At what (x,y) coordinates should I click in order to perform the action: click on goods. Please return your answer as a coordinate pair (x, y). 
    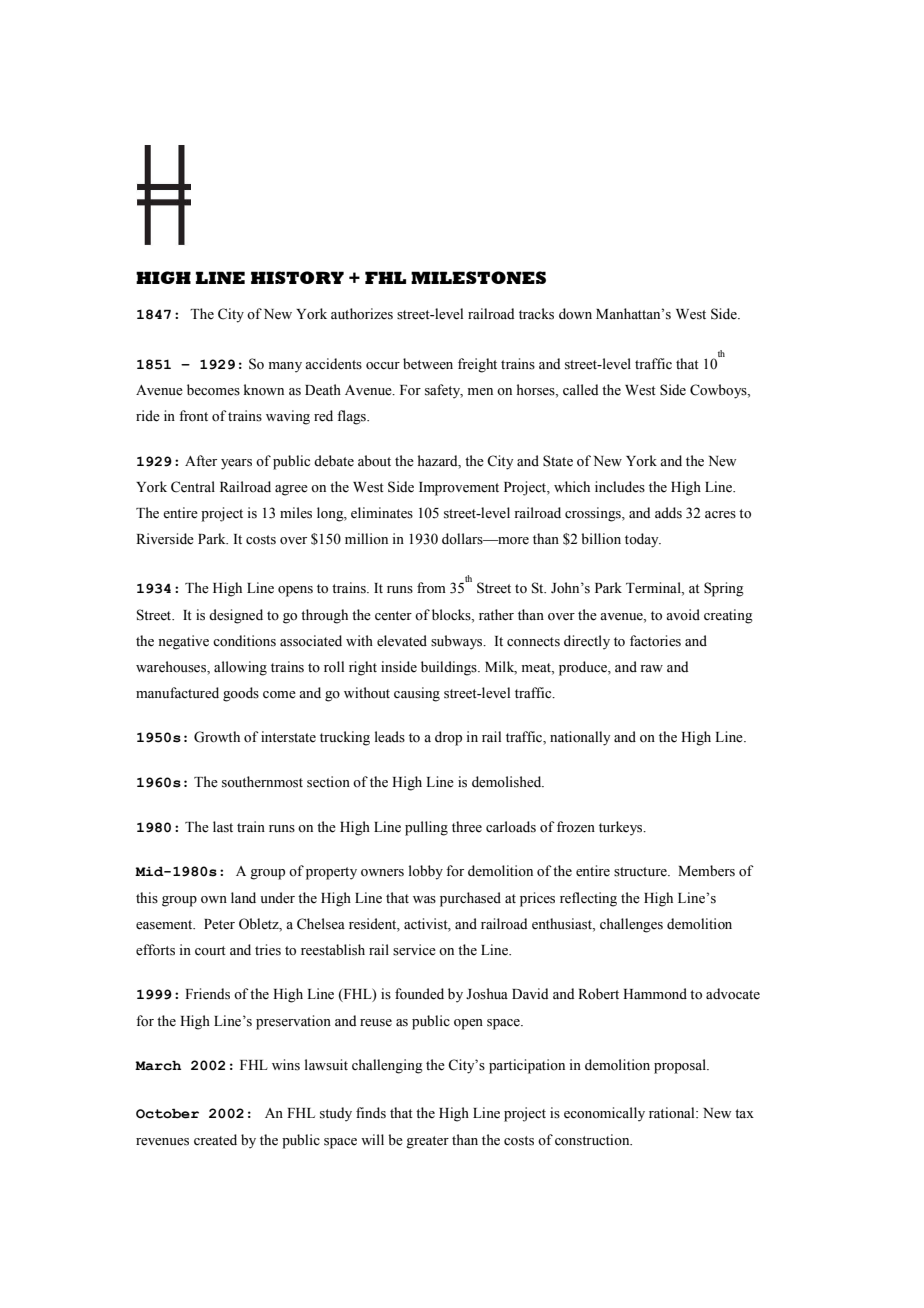
    Looking at the image, I should click on (241, 694).
